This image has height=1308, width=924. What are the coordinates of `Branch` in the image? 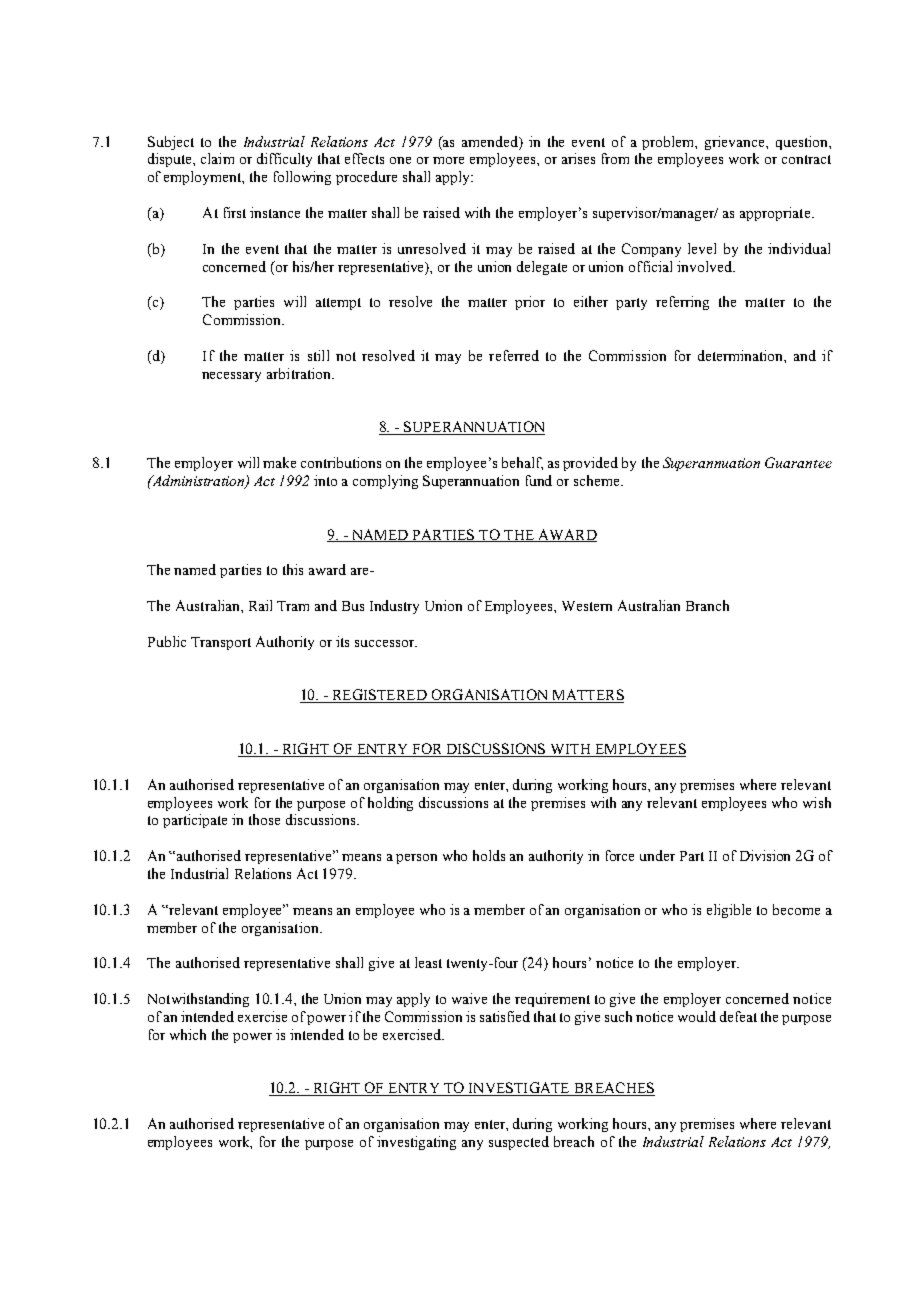 It's located at (707, 605).
